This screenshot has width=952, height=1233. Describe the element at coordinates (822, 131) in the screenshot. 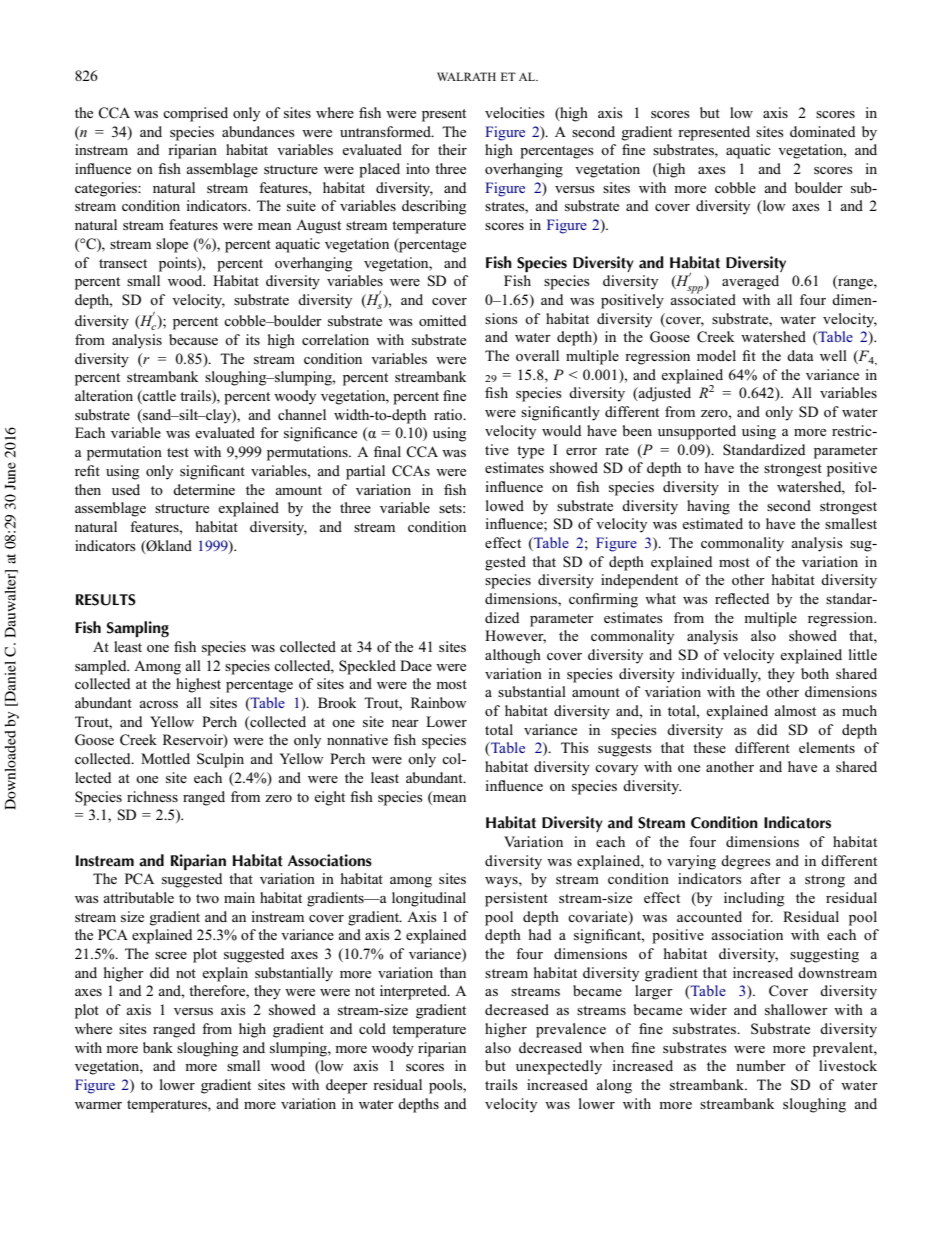

I see `dominated` at that location.
